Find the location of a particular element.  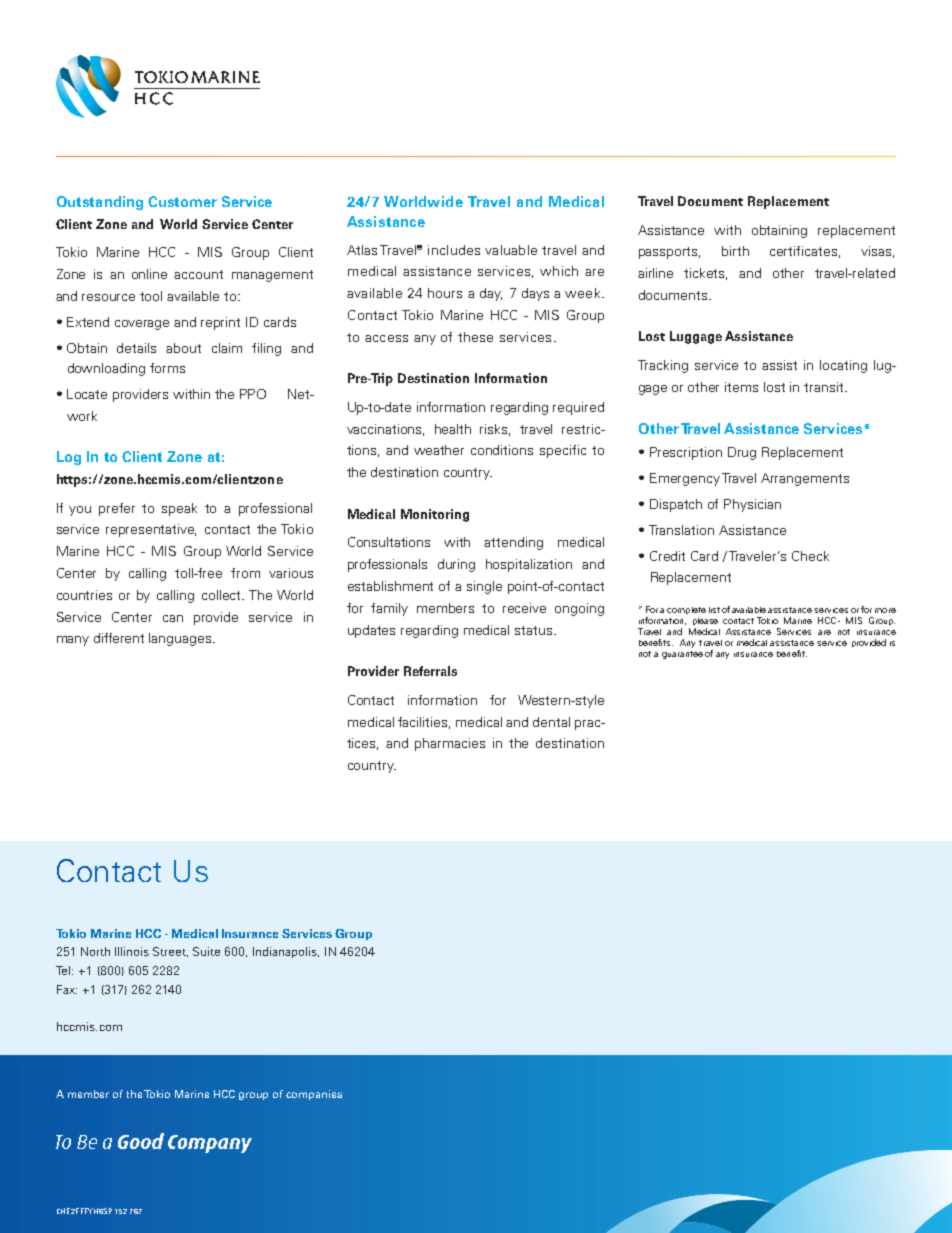

birth is located at coordinates (735, 251).
